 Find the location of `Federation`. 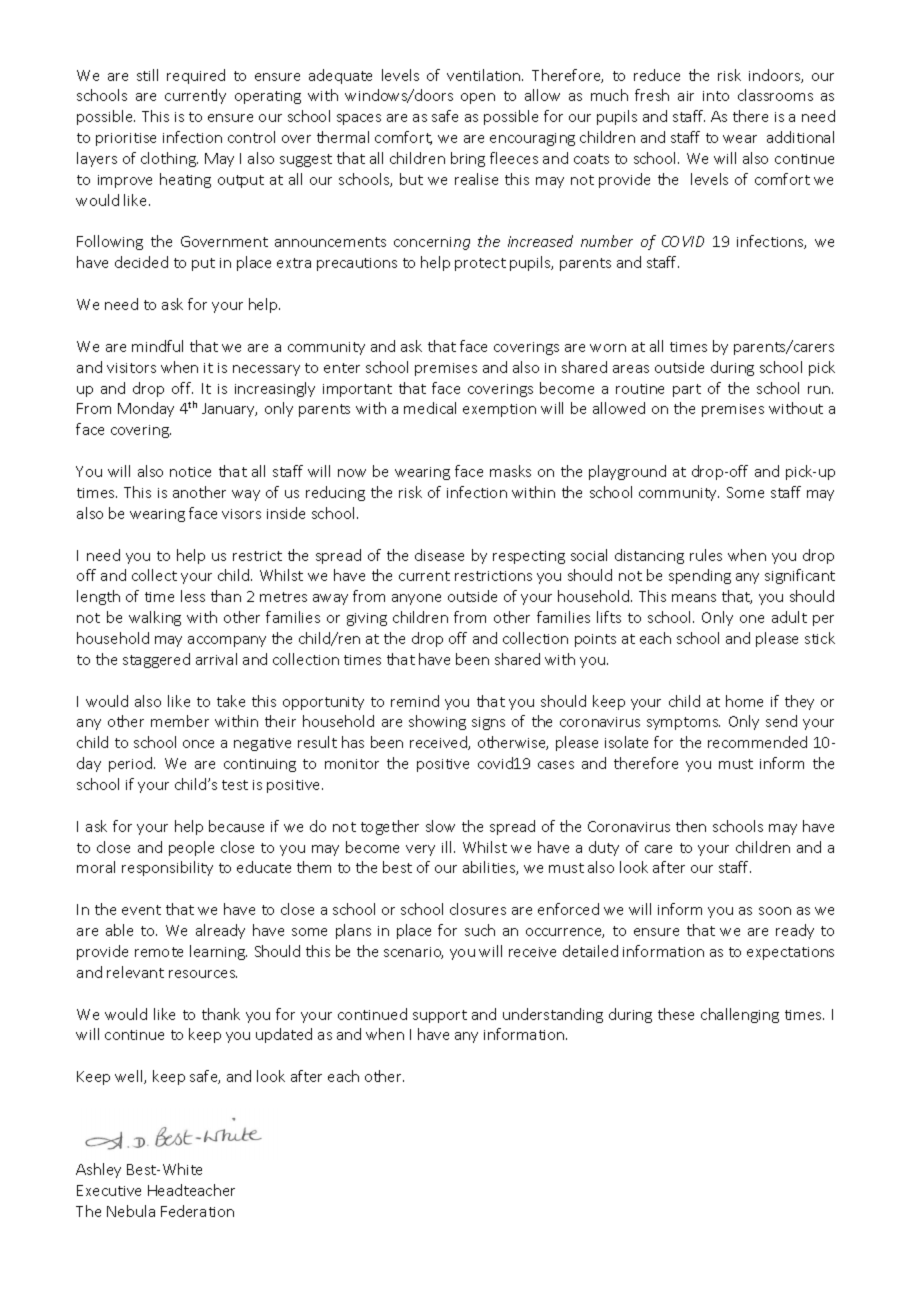

Federation is located at coordinates (197, 1211).
